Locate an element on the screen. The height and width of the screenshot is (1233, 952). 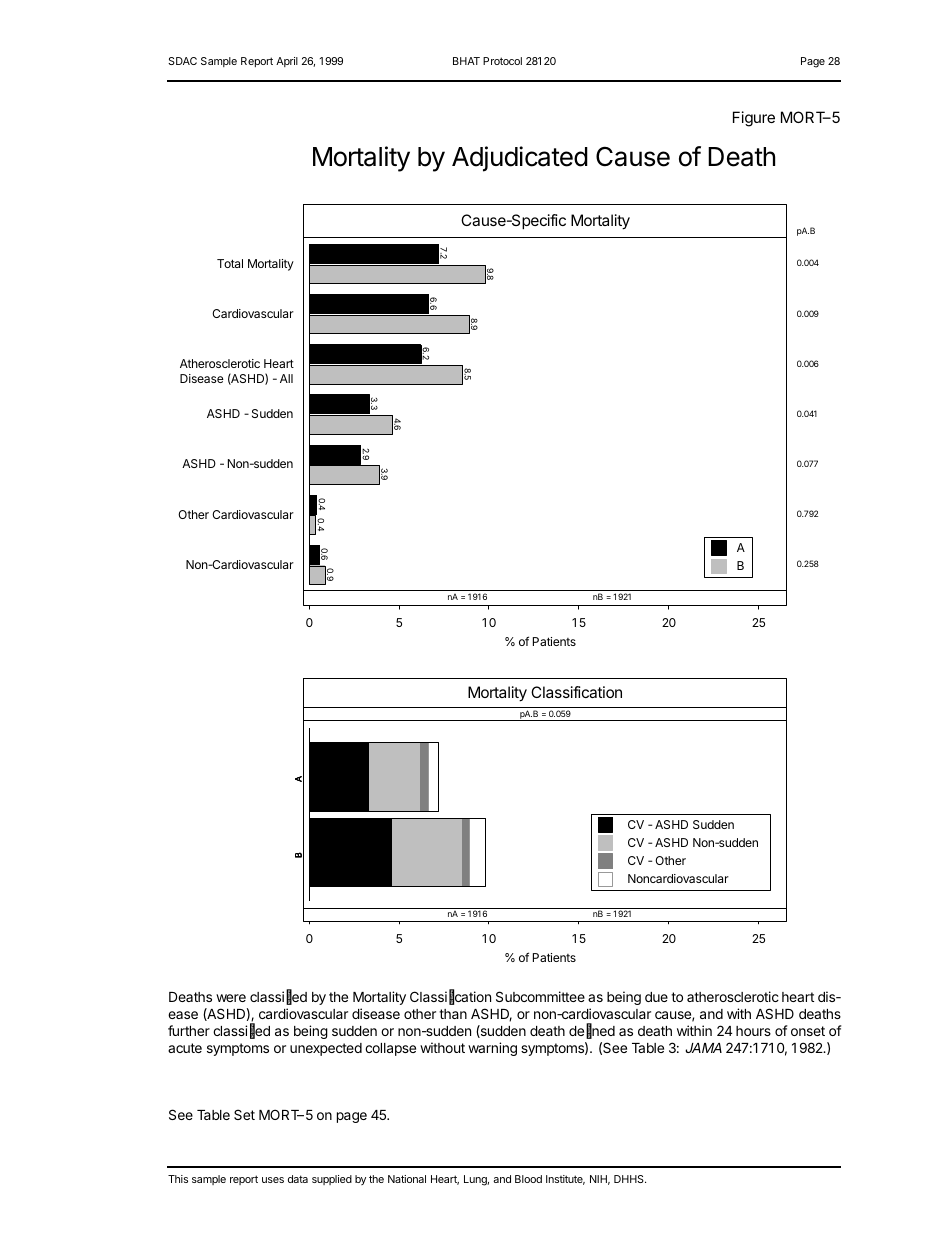
Figure is located at coordinates (754, 119).
